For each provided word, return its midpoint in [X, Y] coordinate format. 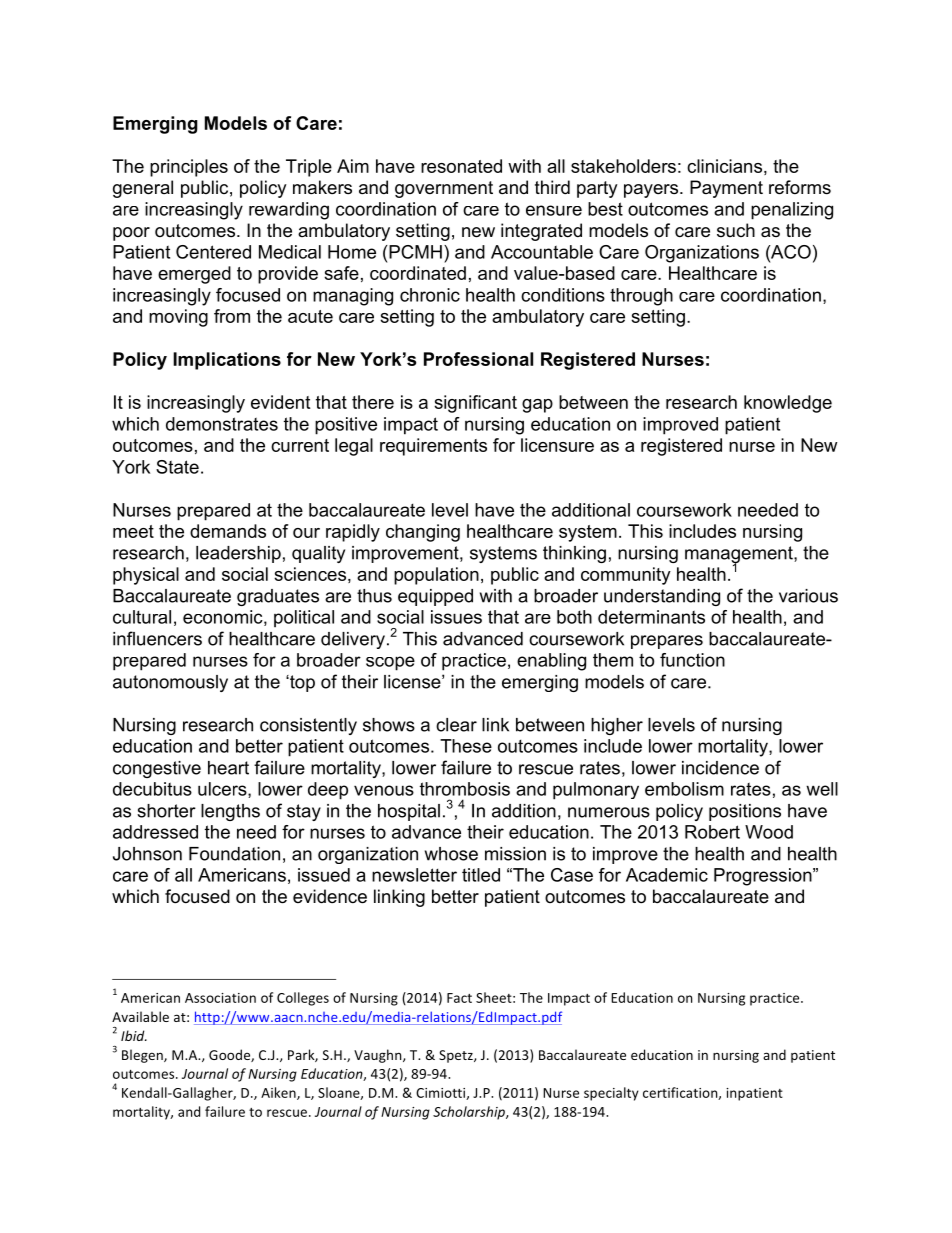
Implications [227, 361]
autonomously [170, 683]
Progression [764, 877]
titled [481, 875]
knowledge [788, 404]
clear [456, 725]
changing [423, 533]
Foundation [234, 854]
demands [228, 531]
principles [189, 168]
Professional [478, 359]
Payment [726, 189]
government [444, 189]
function [692, 660]
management [740, 556]
